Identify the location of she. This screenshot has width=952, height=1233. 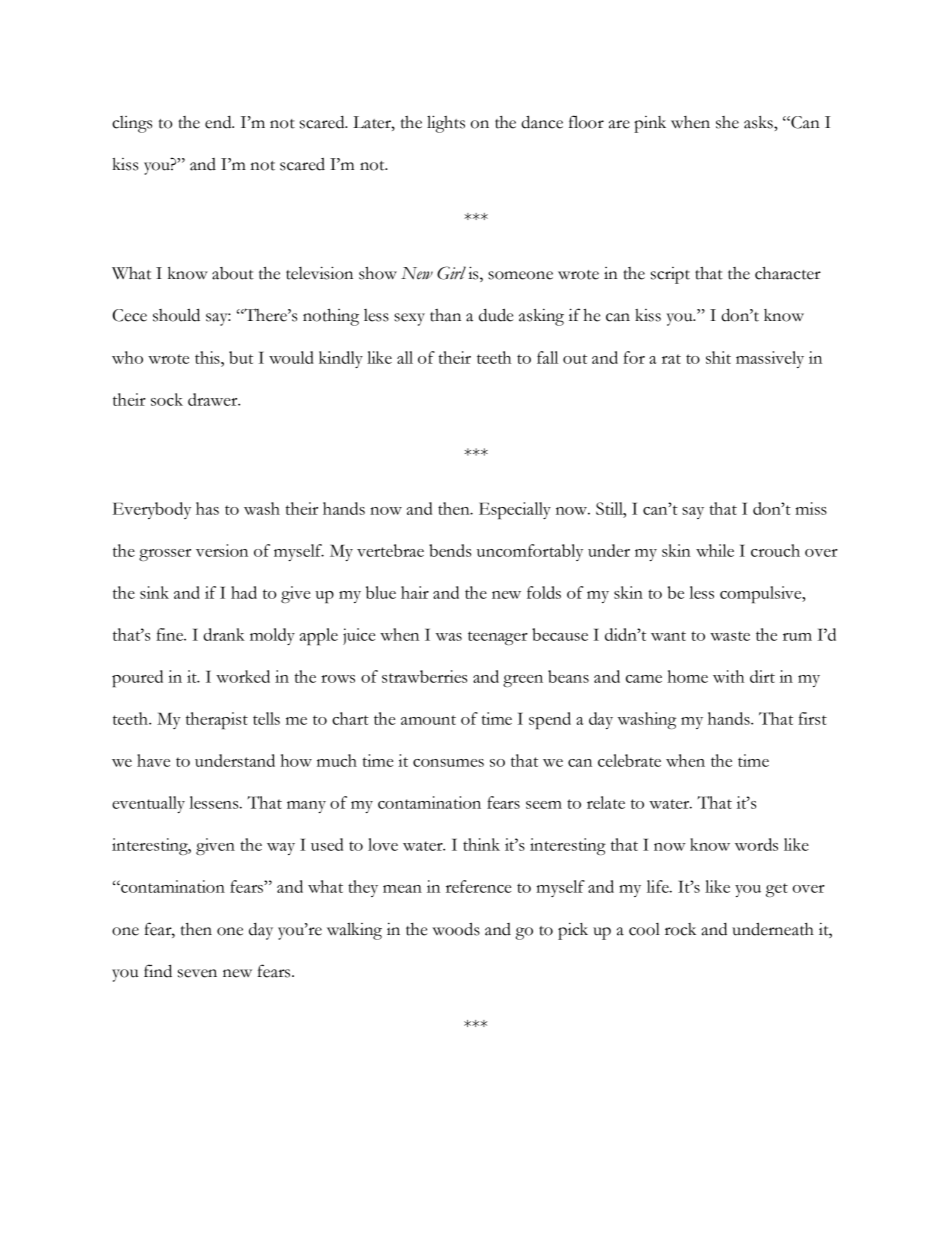
(727, 122).
